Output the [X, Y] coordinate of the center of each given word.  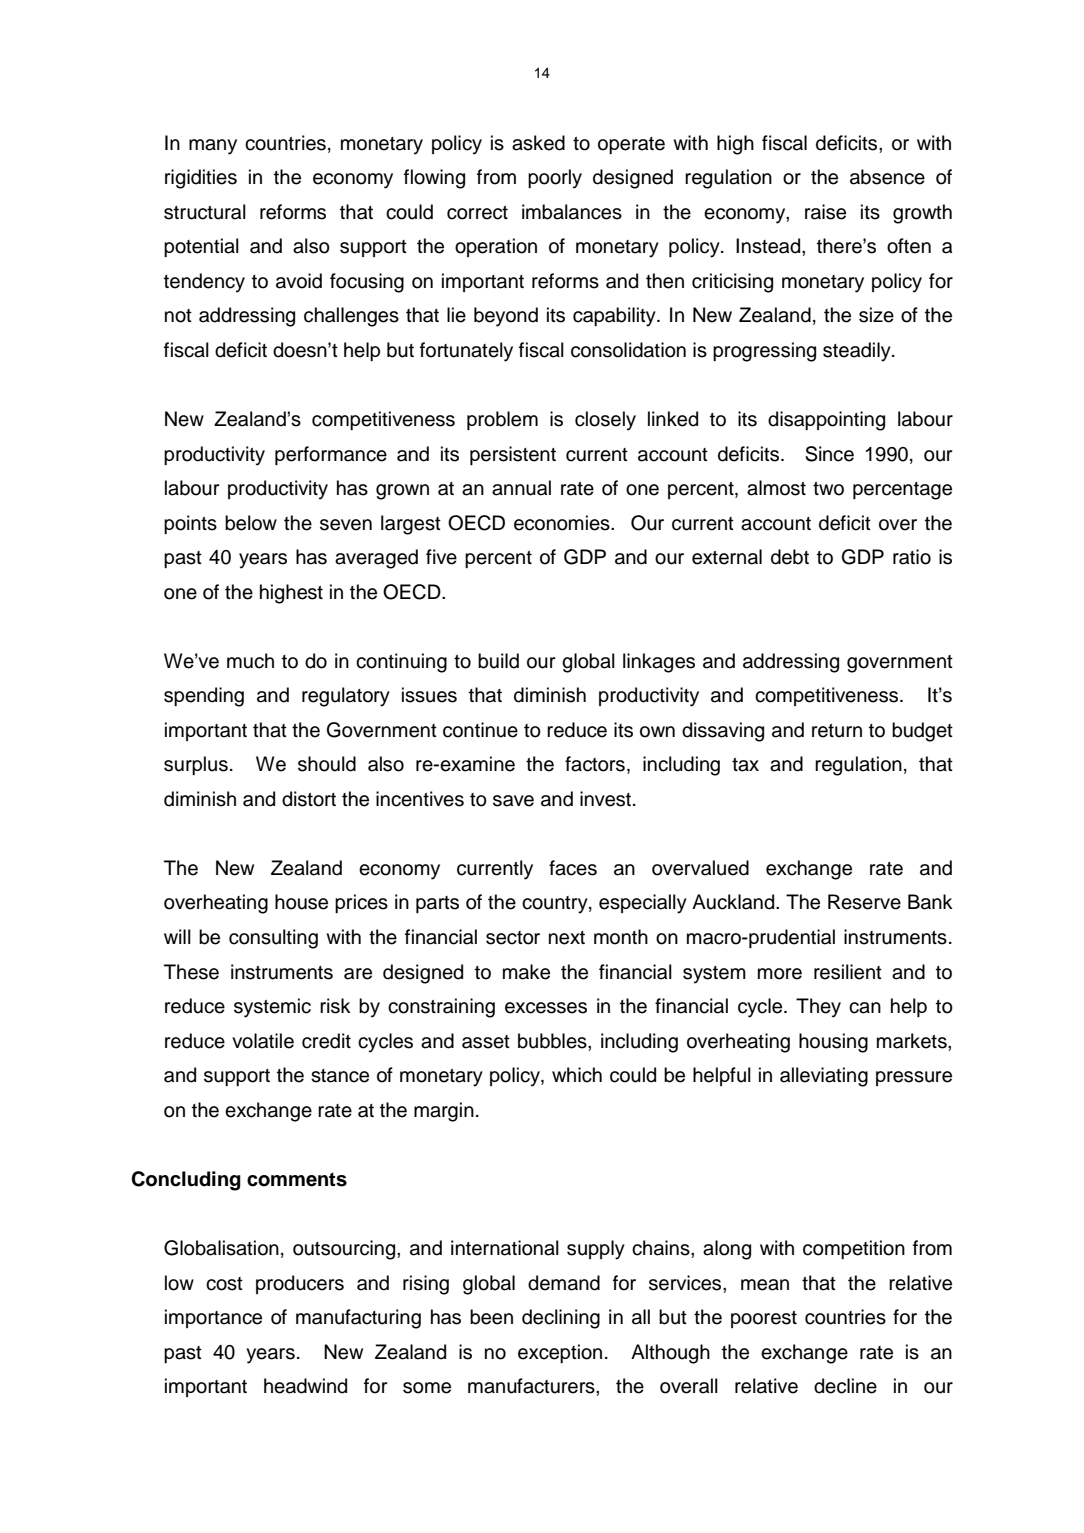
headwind [305, 1386]
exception [560, 1353]
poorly [555, 179]
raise [825, 212]
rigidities [201, 179]
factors [595, 764]
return [837, 731]
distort [309, 799]
